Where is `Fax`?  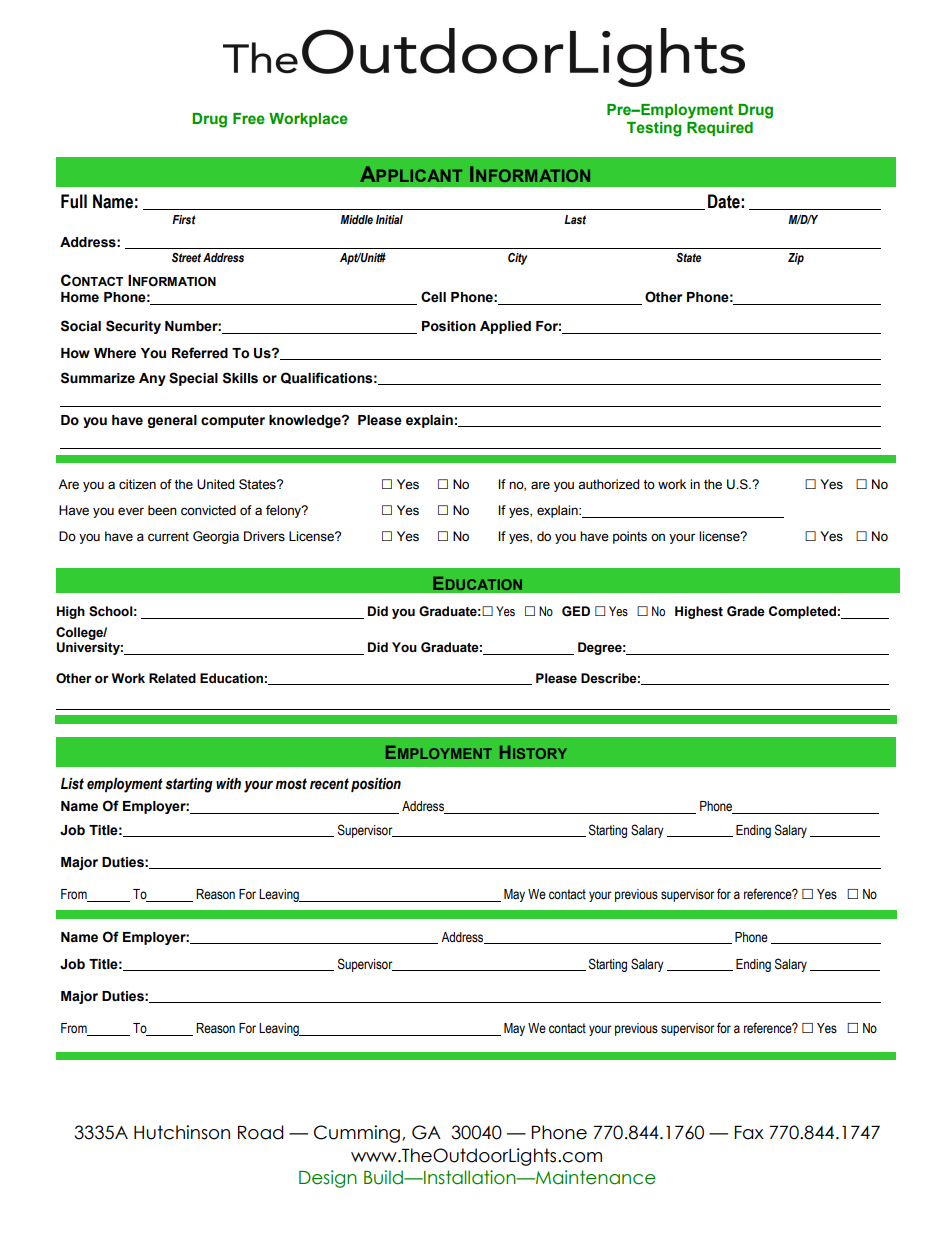 Fax is located at coordinates (749, 1133).
